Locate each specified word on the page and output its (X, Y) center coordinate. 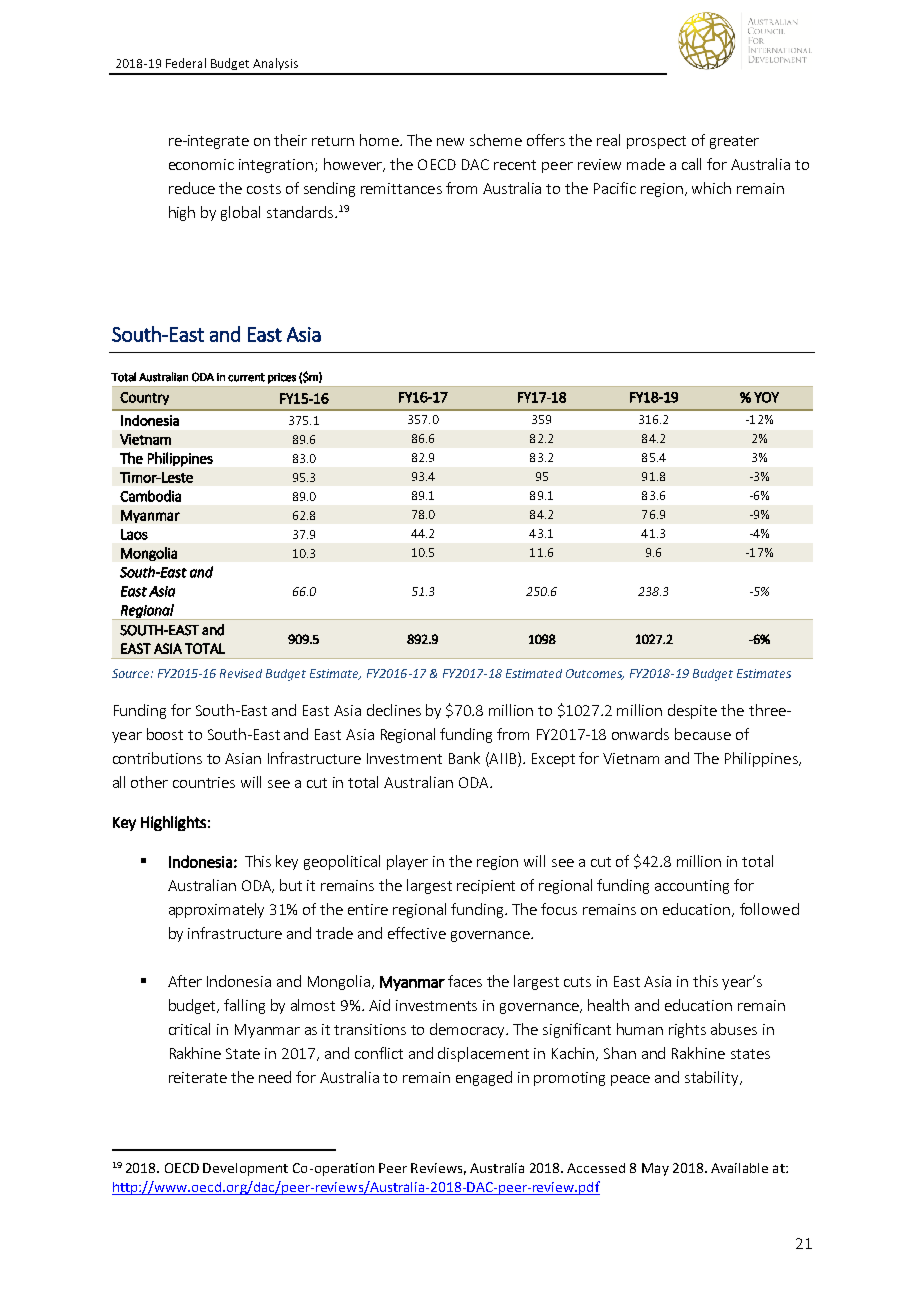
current (246, 377)
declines (394, 710)
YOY (766, 397)
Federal (186, 63)
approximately (216, 910)
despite (692, 711)
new (450, 142)
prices (282, 378)
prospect (656, 142)
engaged (484, 1078)
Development (245, 1169)
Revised (241, 673)
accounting (692, 887)
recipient (486, 887)
